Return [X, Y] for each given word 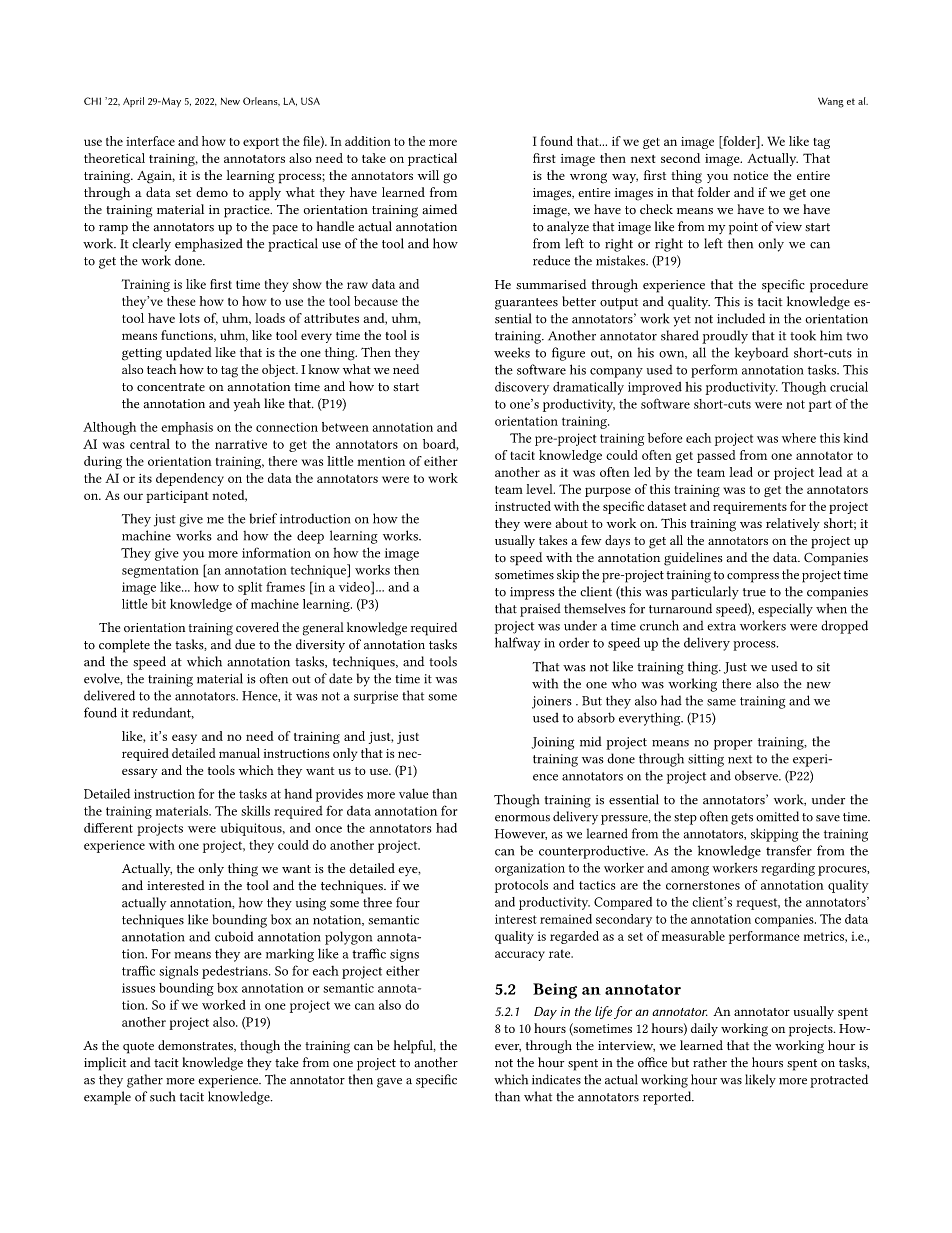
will [428, 175]
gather [145, 1081]
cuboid [234, 936]
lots [189, 318]
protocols [521, 886]
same [721, 702]
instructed [523, 506]
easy [184, 739]
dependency [190, 479]
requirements [750, 508]
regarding [788, 869]
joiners [552, 702]
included [741, 318]
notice [750, 175]
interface [150, 141]
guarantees [526, 304]
